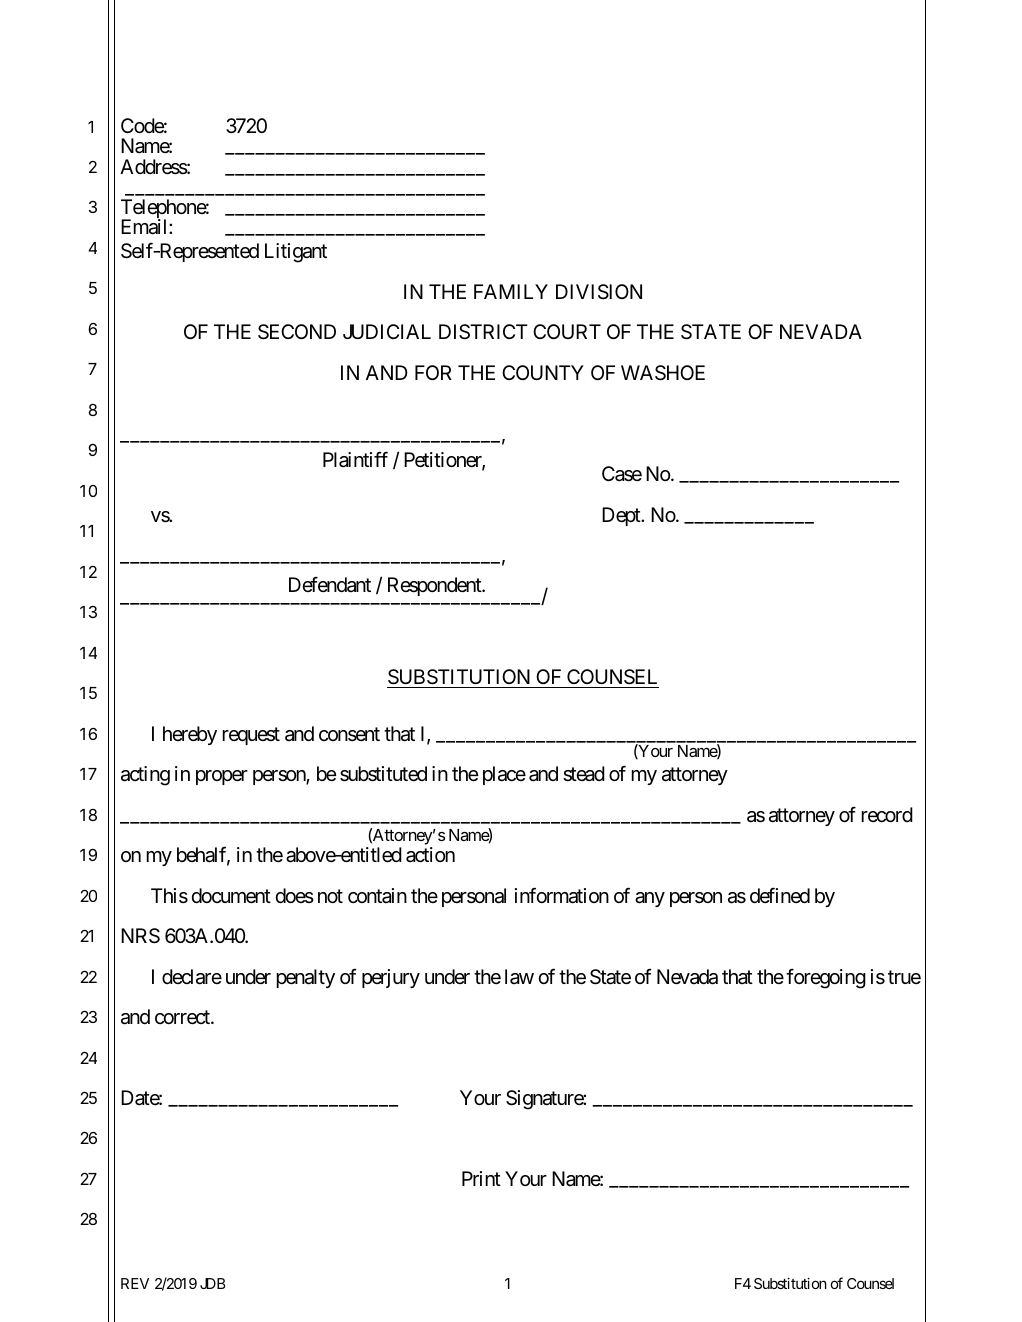 The height and width of the page is (1322, 1022). I want to click on Litigant, so click(296, 253).
